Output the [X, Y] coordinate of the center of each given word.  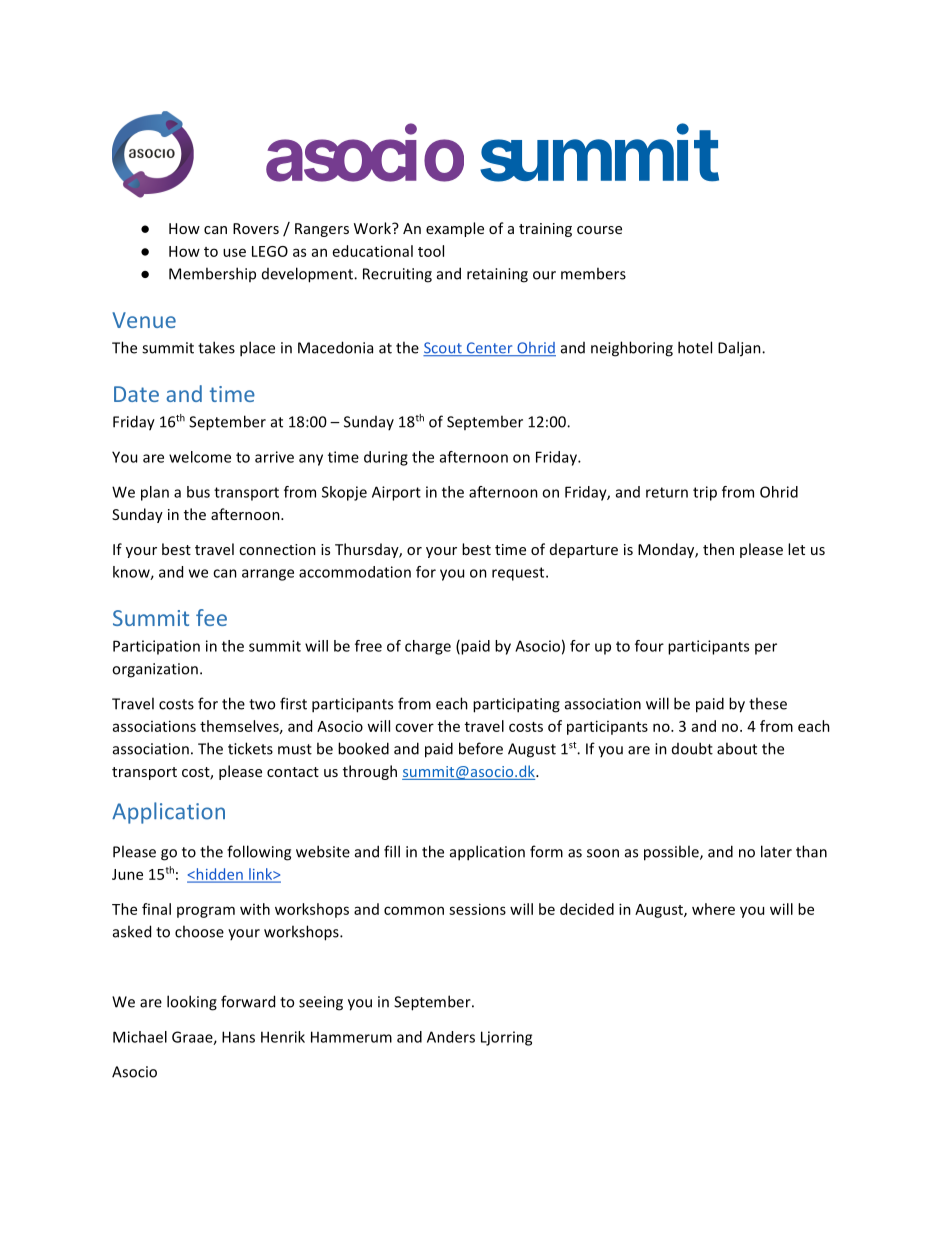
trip [705, 493]
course [599, 230]
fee [211, 617]
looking [192, 1003]
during [386, 458]
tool [431, 251]
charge [428, 647]
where [713, 909]
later [776, 851]
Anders [451, 1037]
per [766, 649]
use [234, 252]
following [259, 853]
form [546, 851]
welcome [200, 457]
